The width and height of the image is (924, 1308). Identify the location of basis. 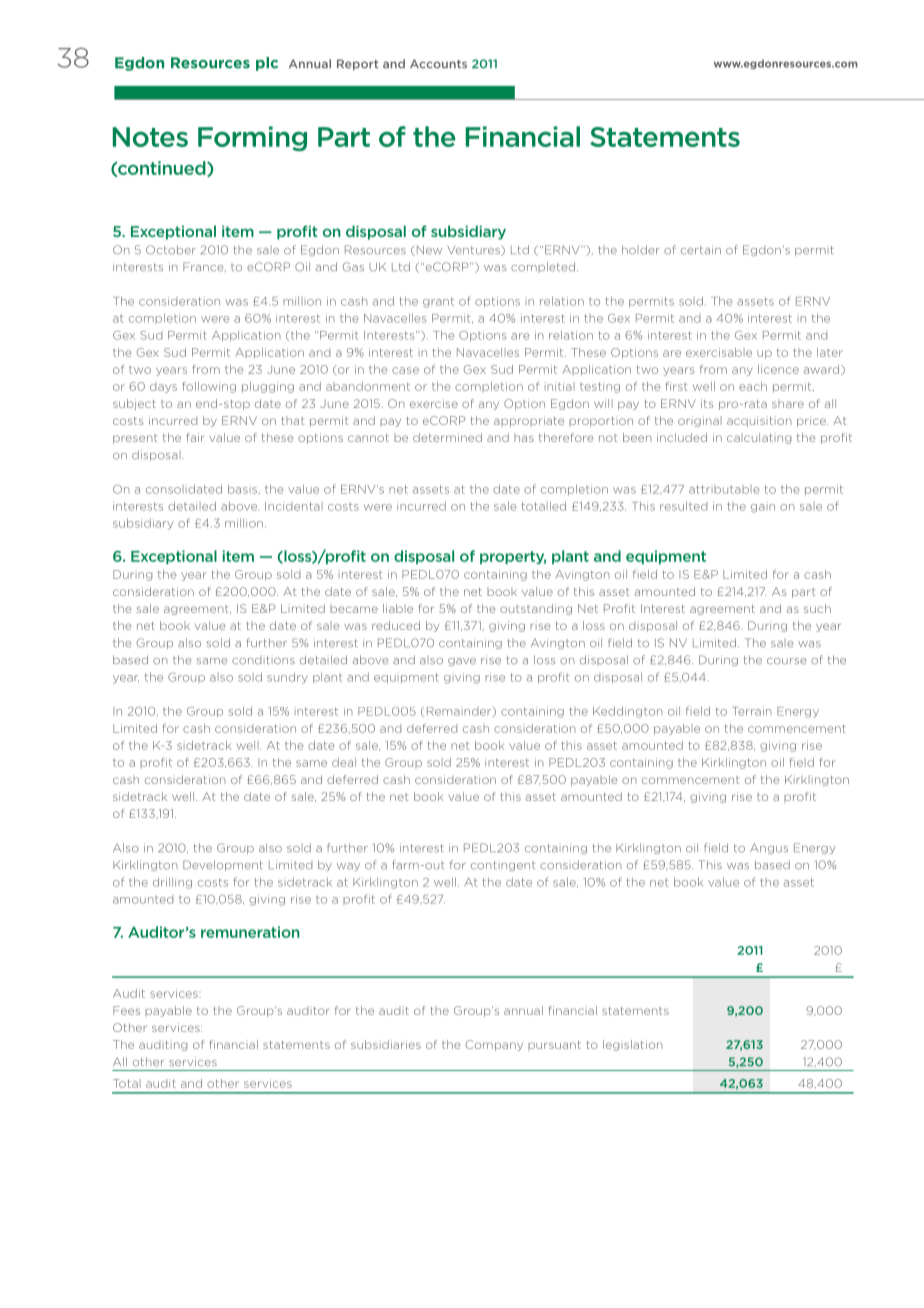
(242, 489).
